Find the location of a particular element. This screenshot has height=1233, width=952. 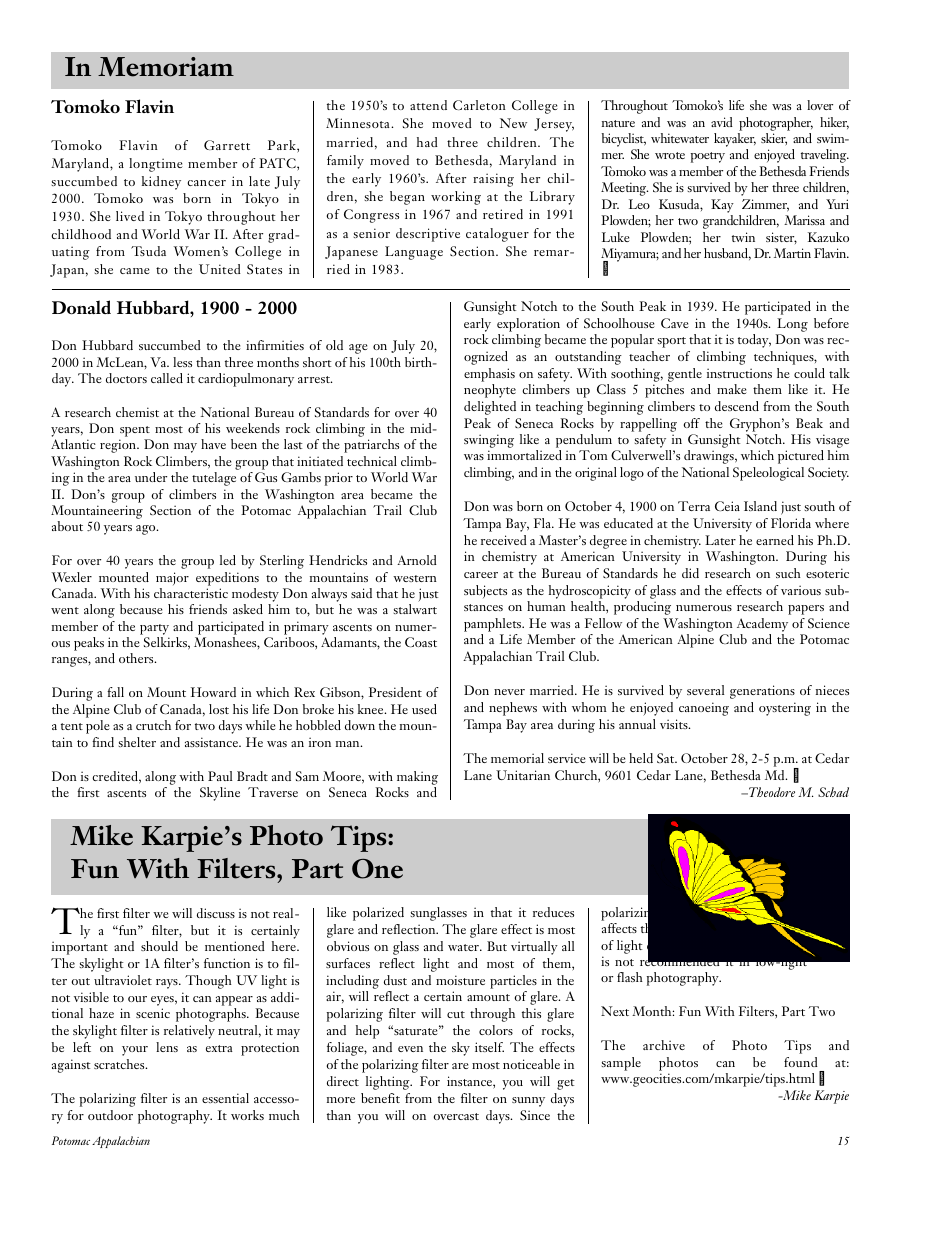

avid is located at coordinates (722, 122).
